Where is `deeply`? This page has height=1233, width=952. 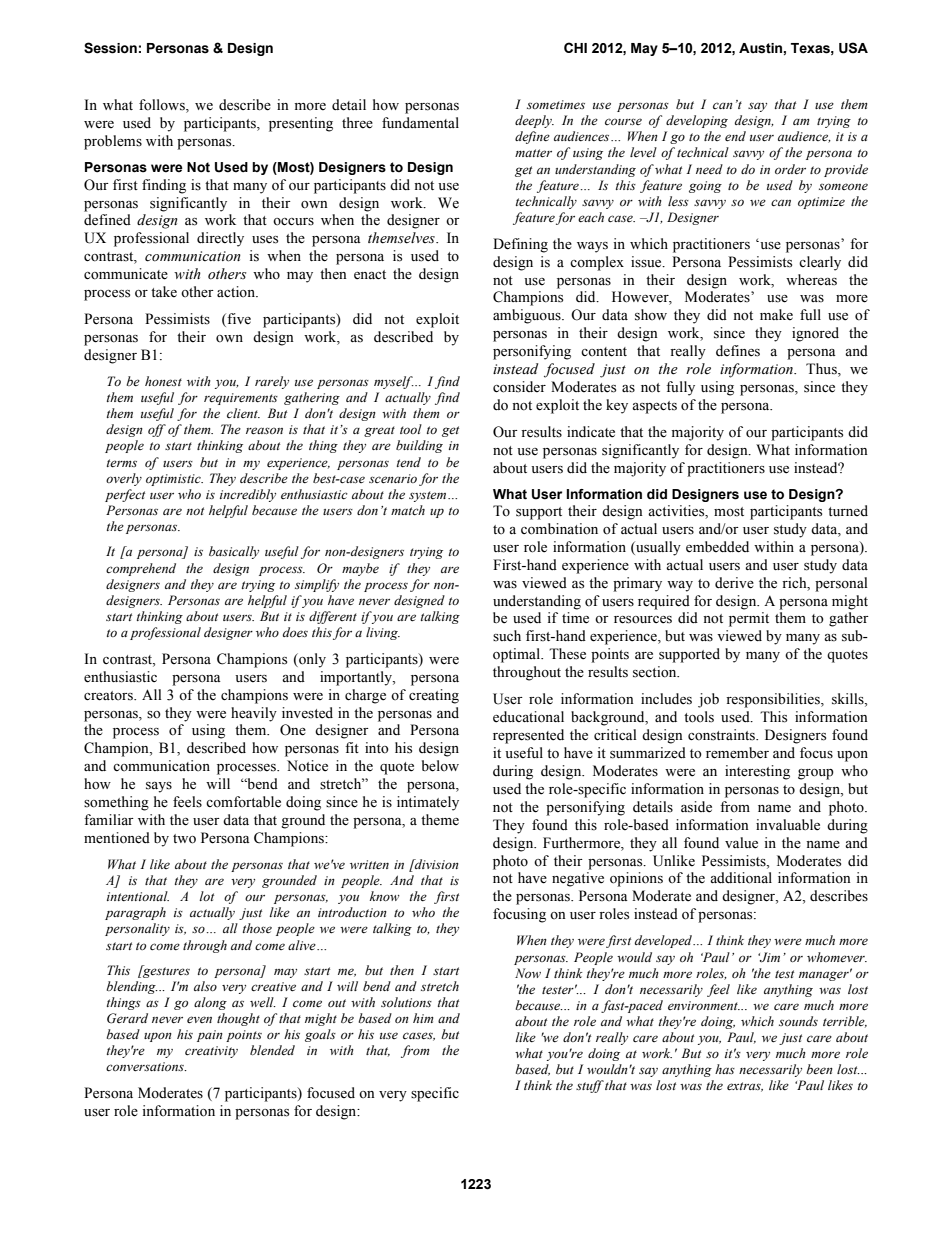
deeply is located at coordinates (534, 121).
